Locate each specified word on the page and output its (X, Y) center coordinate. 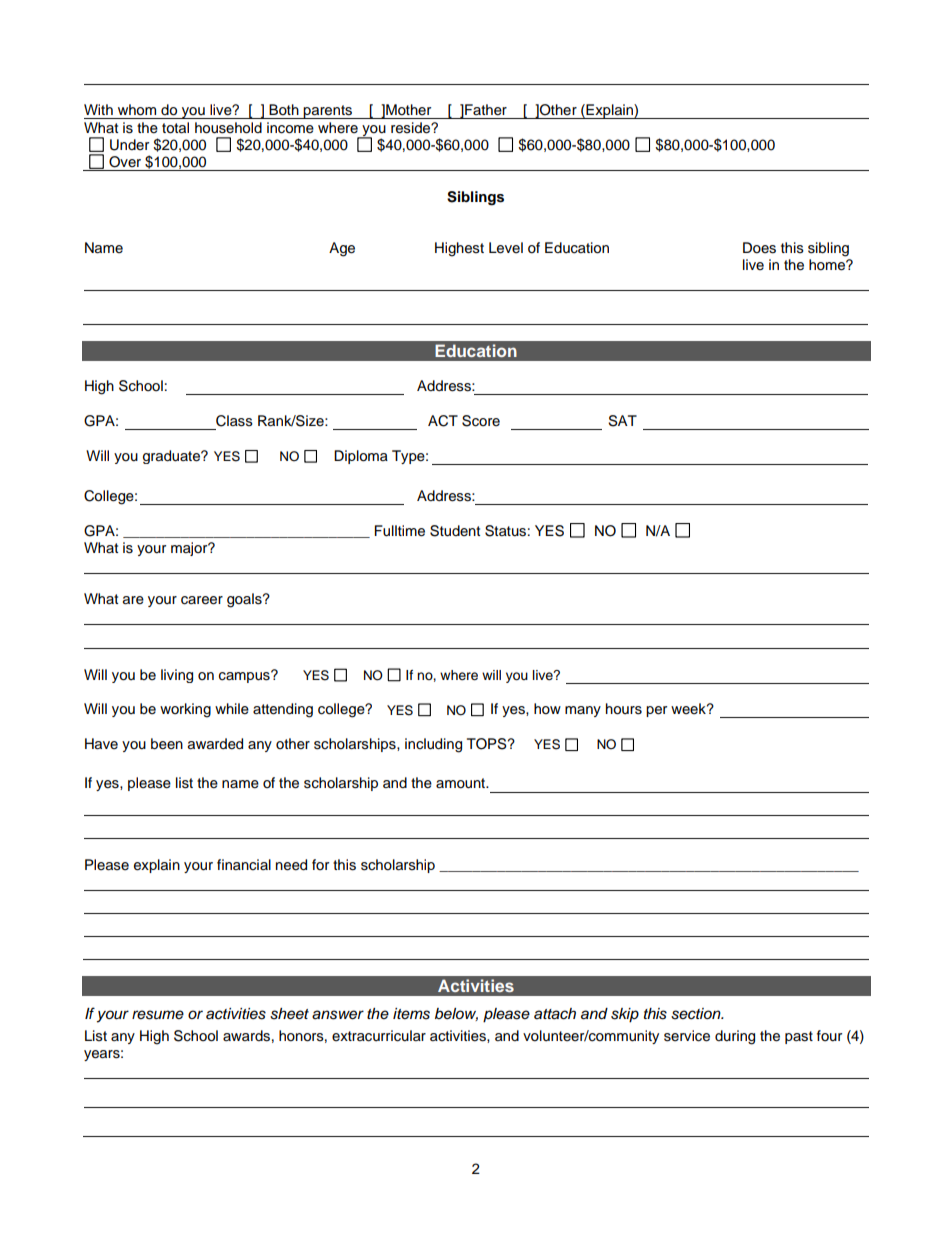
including (433, 745)
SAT (622, 421)
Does (759, 248)
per (656, 711)
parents (328, 112)
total (175, 128)
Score (481, 421)
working (185, 710)
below (456, 1014)
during (735, 1037)
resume (158, 1015)
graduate (173, 457)
